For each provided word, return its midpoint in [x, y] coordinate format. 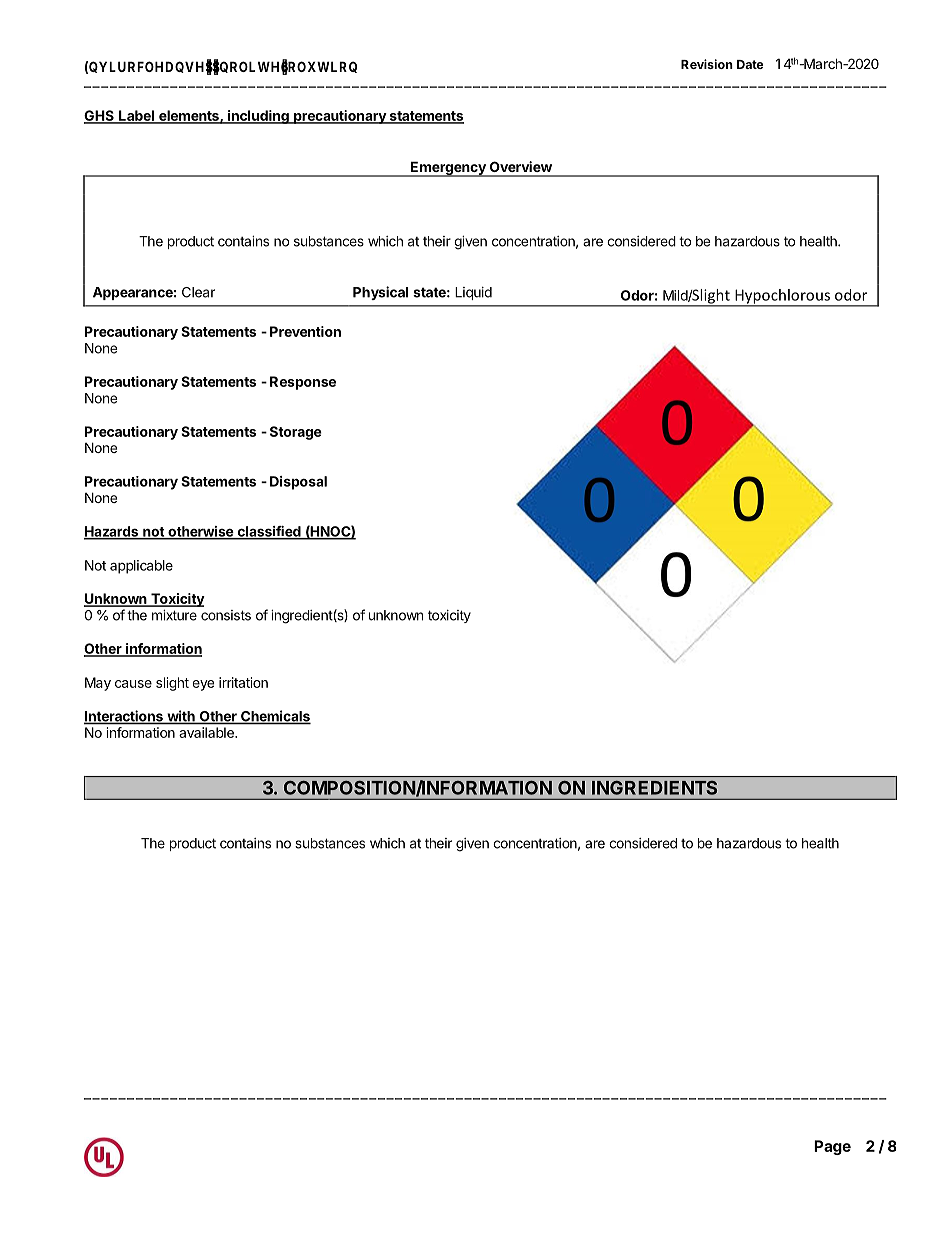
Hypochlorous [782, 297]
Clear [198, 292]
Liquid [473, 293]
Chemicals [275, 717]
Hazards [112, 532]
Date [750, 64]
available [207, 732]
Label [136, 116]
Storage [296, 433]
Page [832, 1147]
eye [203, 685]
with [181, 717]
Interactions [124, 717]
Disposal [298, 483]
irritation [243, 682]
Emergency [448, 169]
